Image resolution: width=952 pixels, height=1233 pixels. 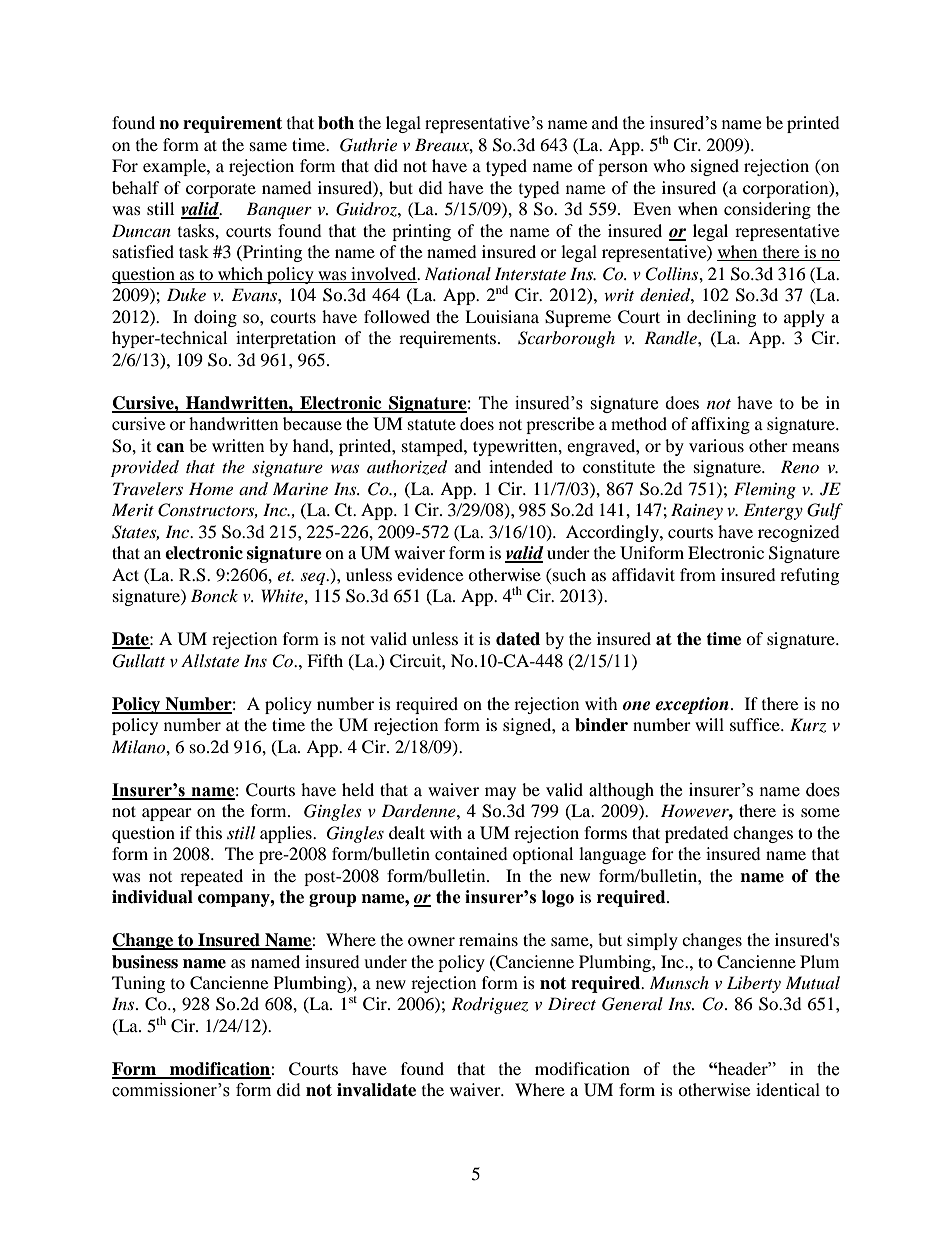 What do you see at coordinates (788, 1089) in the document?
I see `identical` at bounding box center [788, 1089].
